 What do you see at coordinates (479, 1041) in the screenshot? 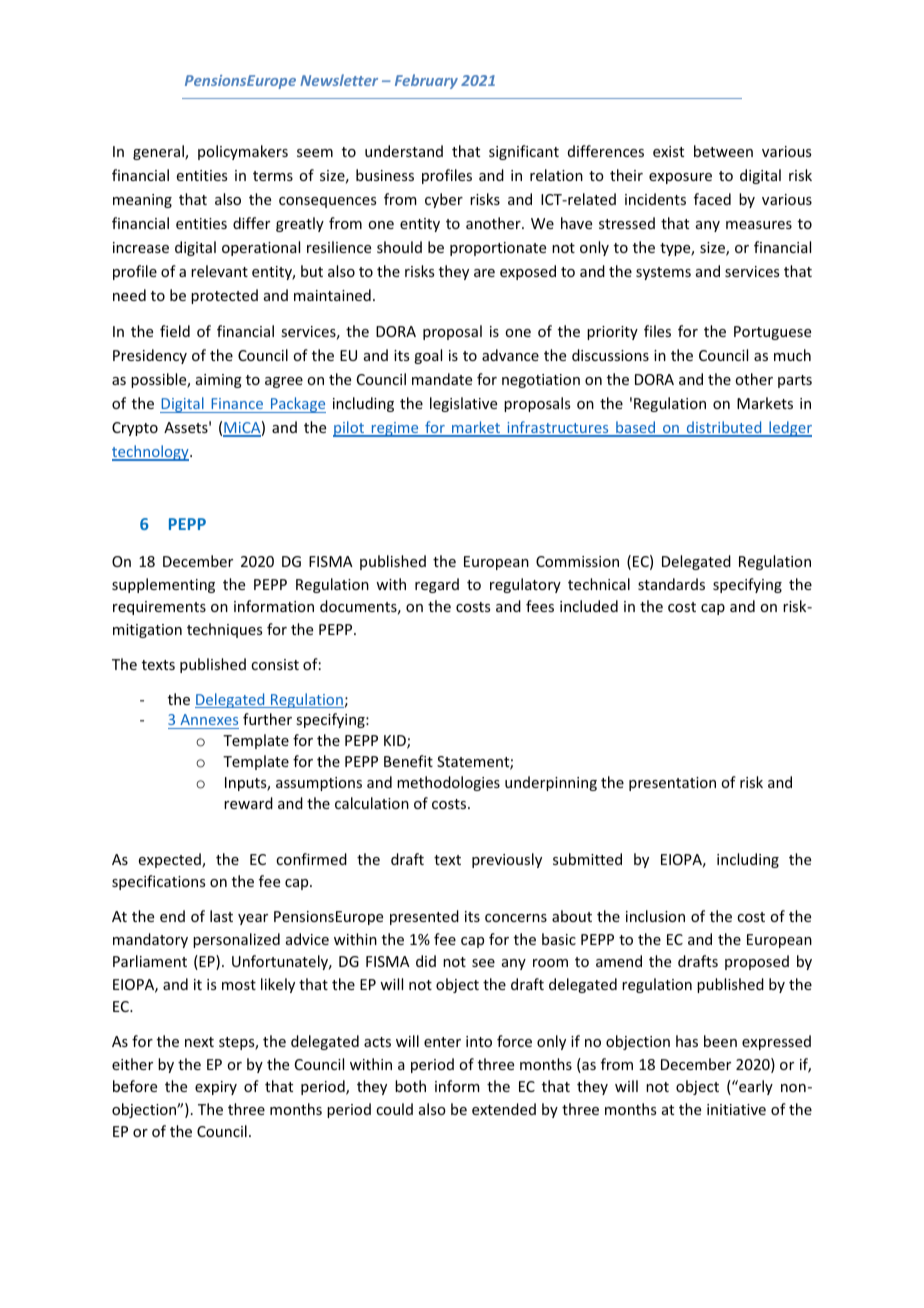
I see `into` at bounding box center [479, 1041].
